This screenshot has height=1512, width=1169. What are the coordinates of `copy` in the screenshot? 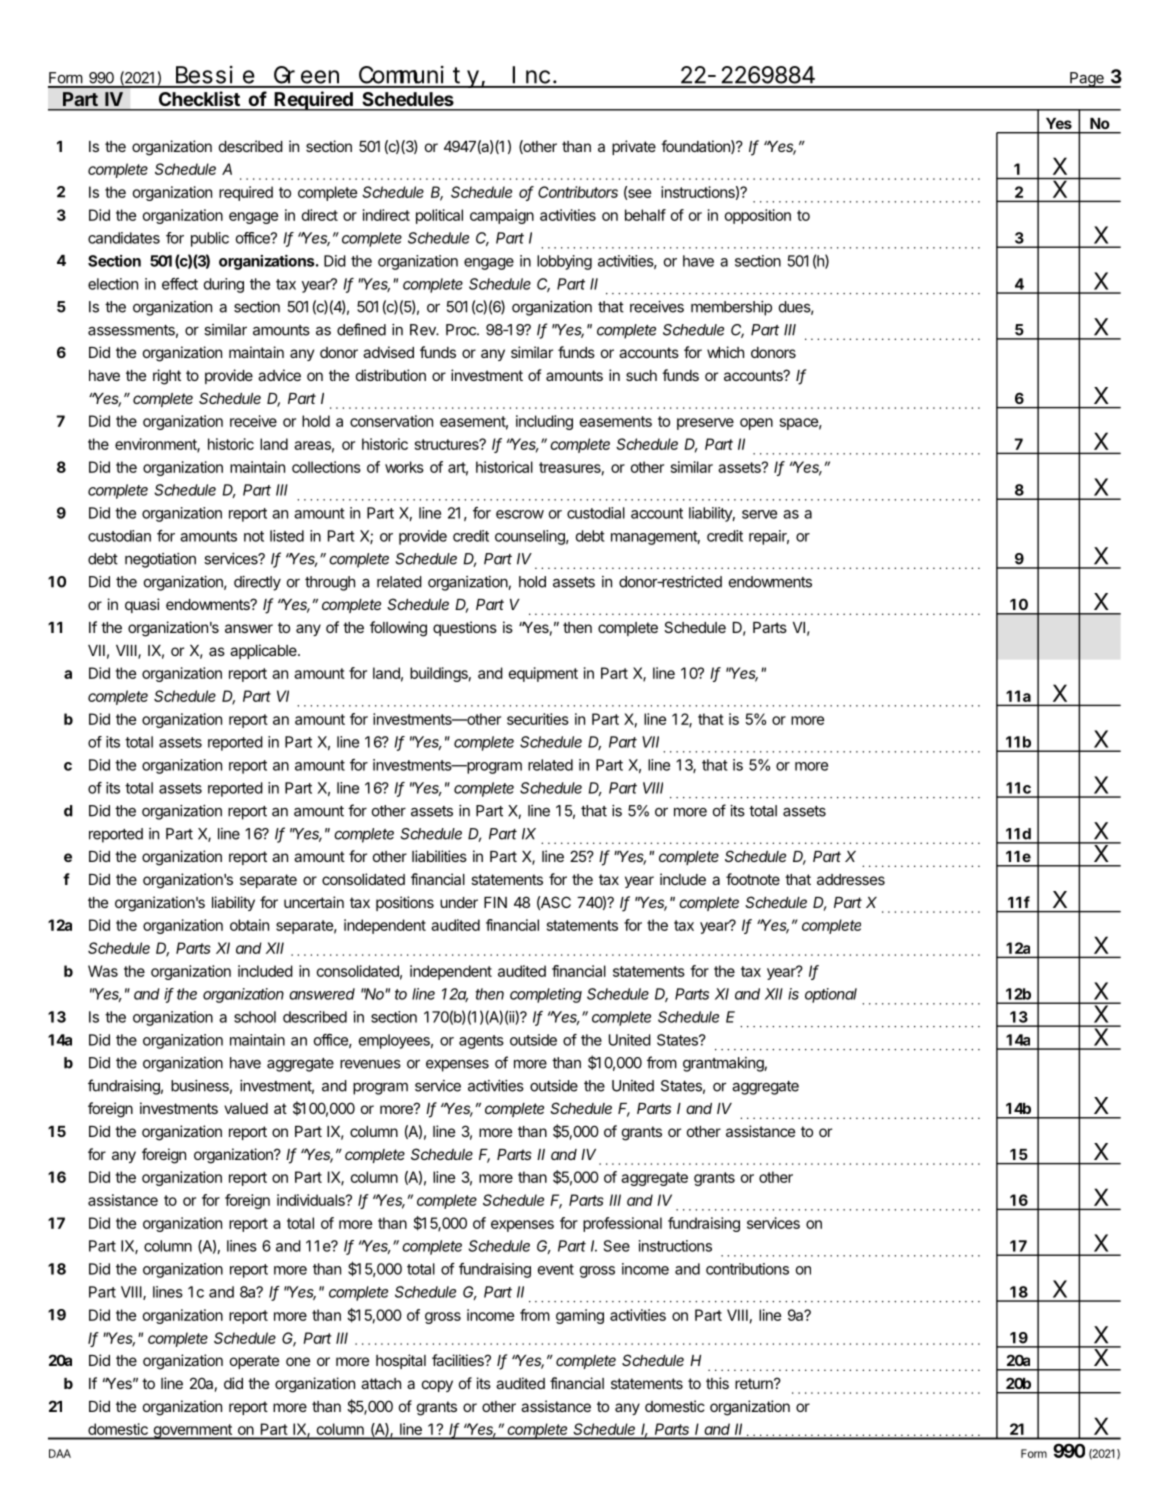 It's located at (437, 1386).
